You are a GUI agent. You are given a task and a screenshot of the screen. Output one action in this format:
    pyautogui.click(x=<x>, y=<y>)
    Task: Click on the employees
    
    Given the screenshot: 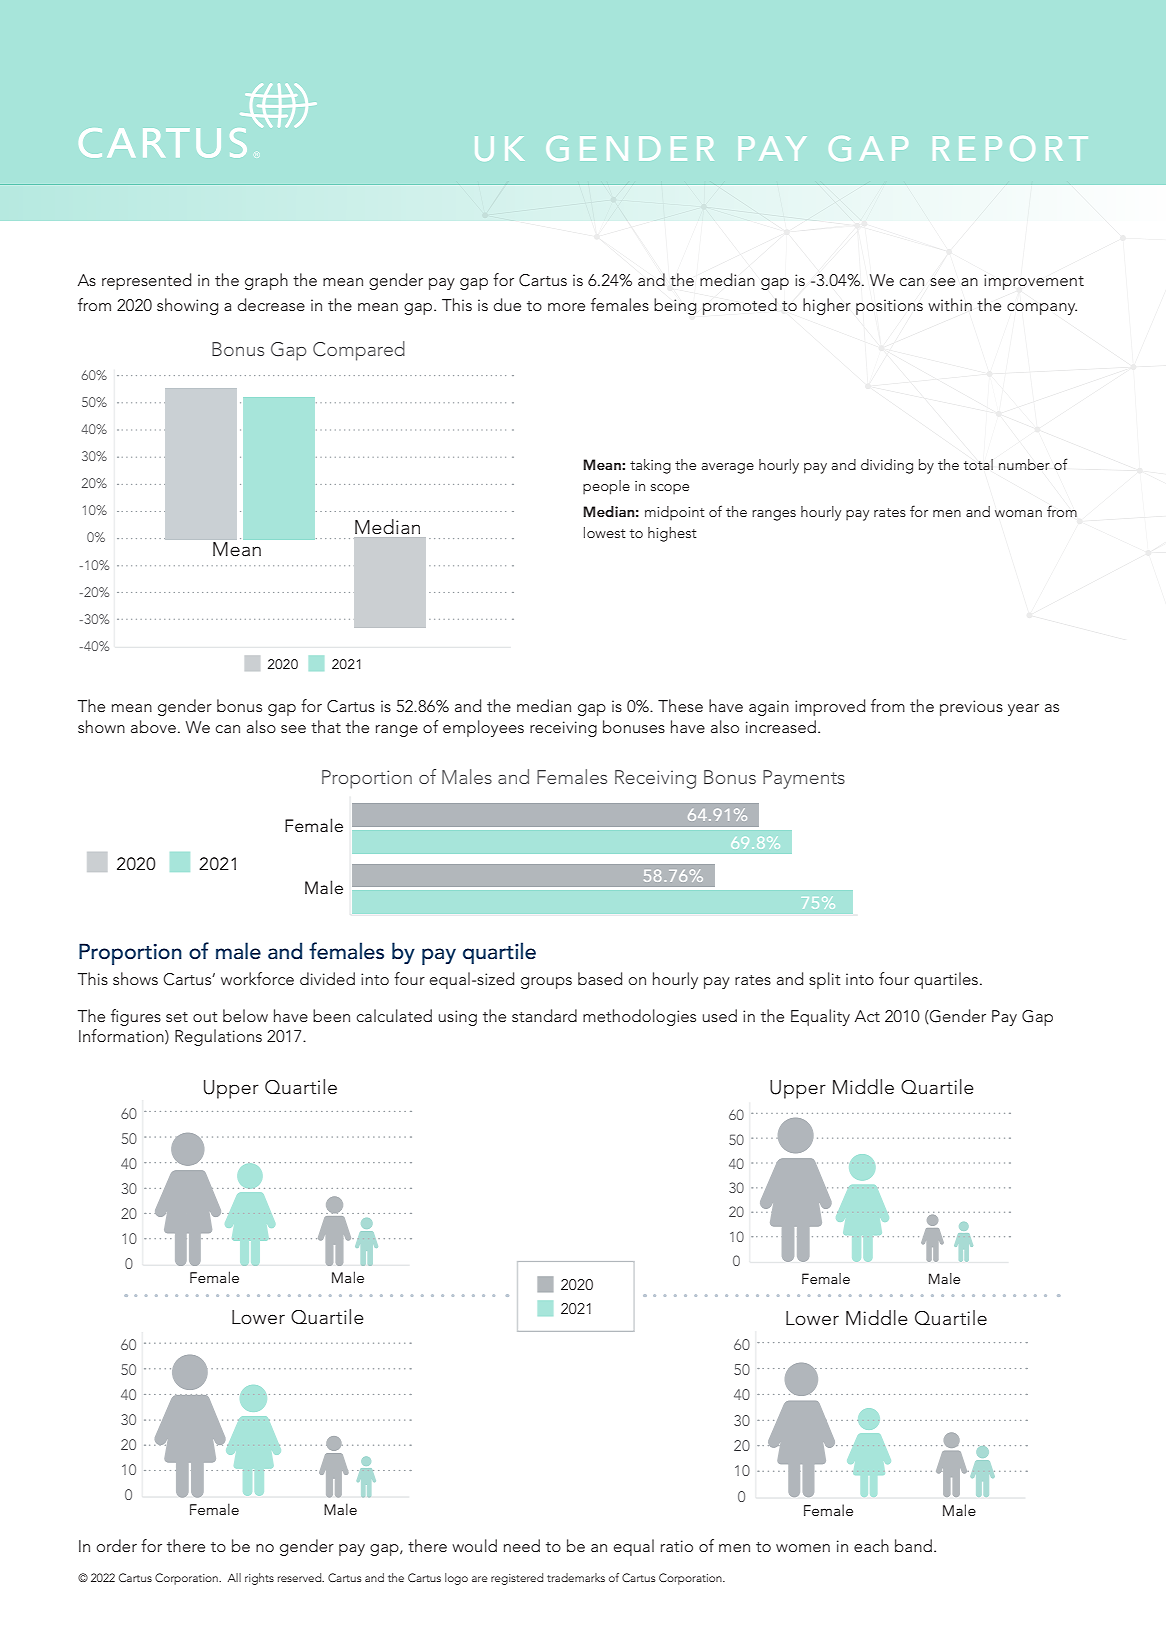 What is the action you would take?
    pyautogui.click(x=483, y=728)
